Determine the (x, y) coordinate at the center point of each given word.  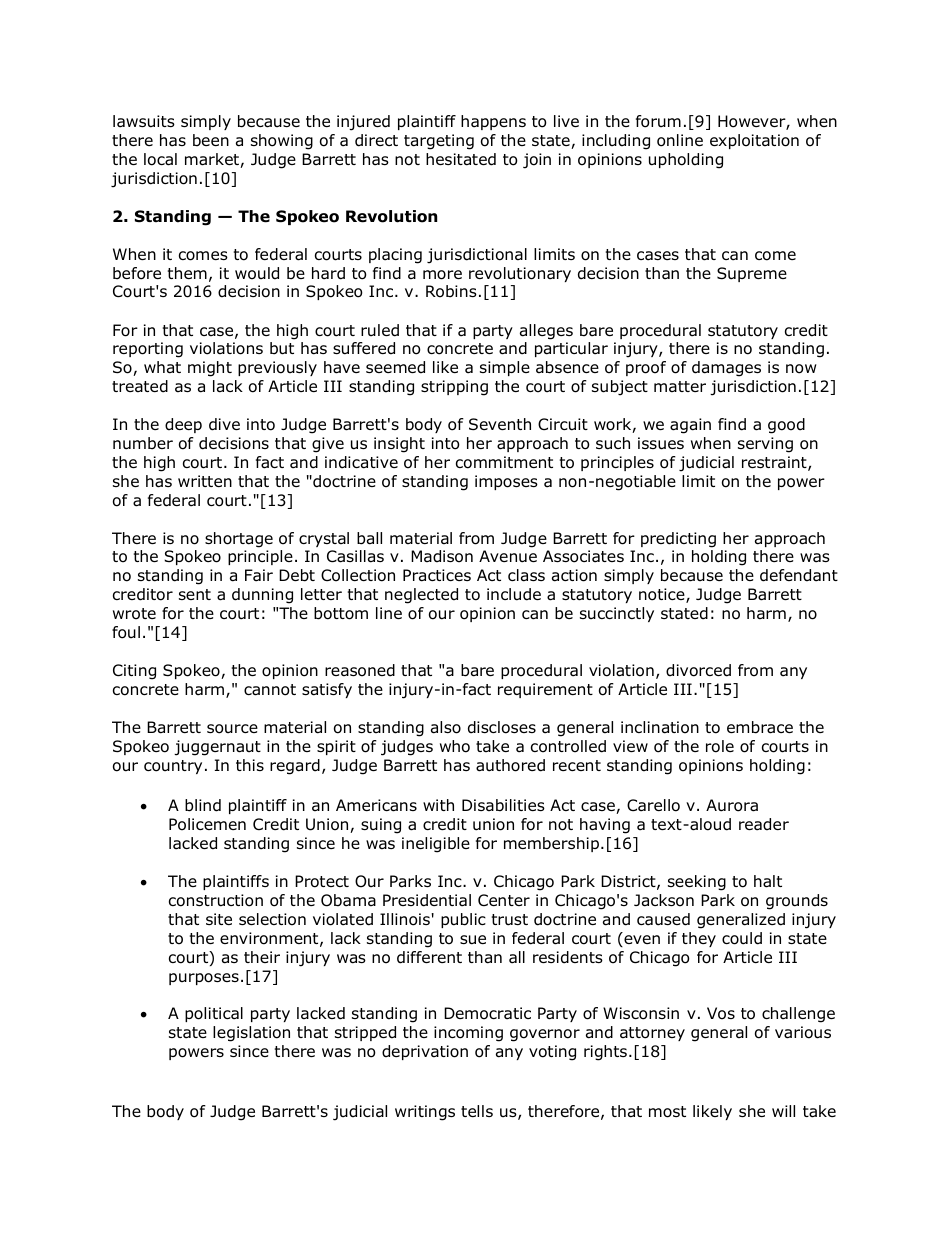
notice (663, 595)
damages (726, 369)
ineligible (436, 845)
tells (477, 1111)
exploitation (754, 141)
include (514, 594)
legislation (251, 1034)
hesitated (461, 159)
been (211, 140)
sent (195, 594)
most (667, 1112)
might (210, 369)
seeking (697, 883)
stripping (454, 388)
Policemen (207, 824)
